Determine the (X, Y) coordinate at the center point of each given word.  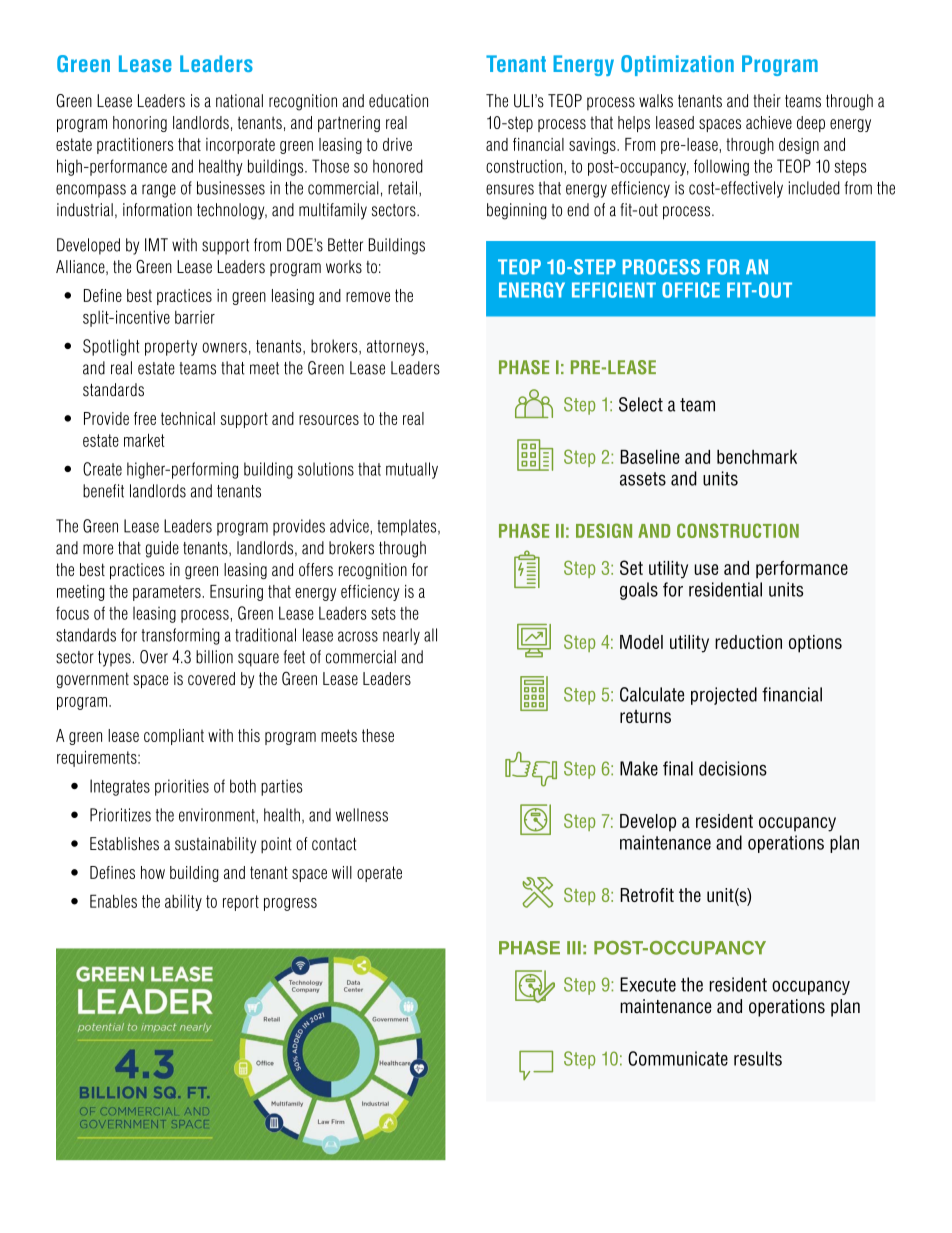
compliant (174, 737)
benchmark (757, 457)
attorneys (397, 348)
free (145, 418)
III (574, 948)
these (378, 735)
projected (724, 696)
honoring (140, 124)
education (398, 101)
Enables (113, 901)
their (767, 101)
